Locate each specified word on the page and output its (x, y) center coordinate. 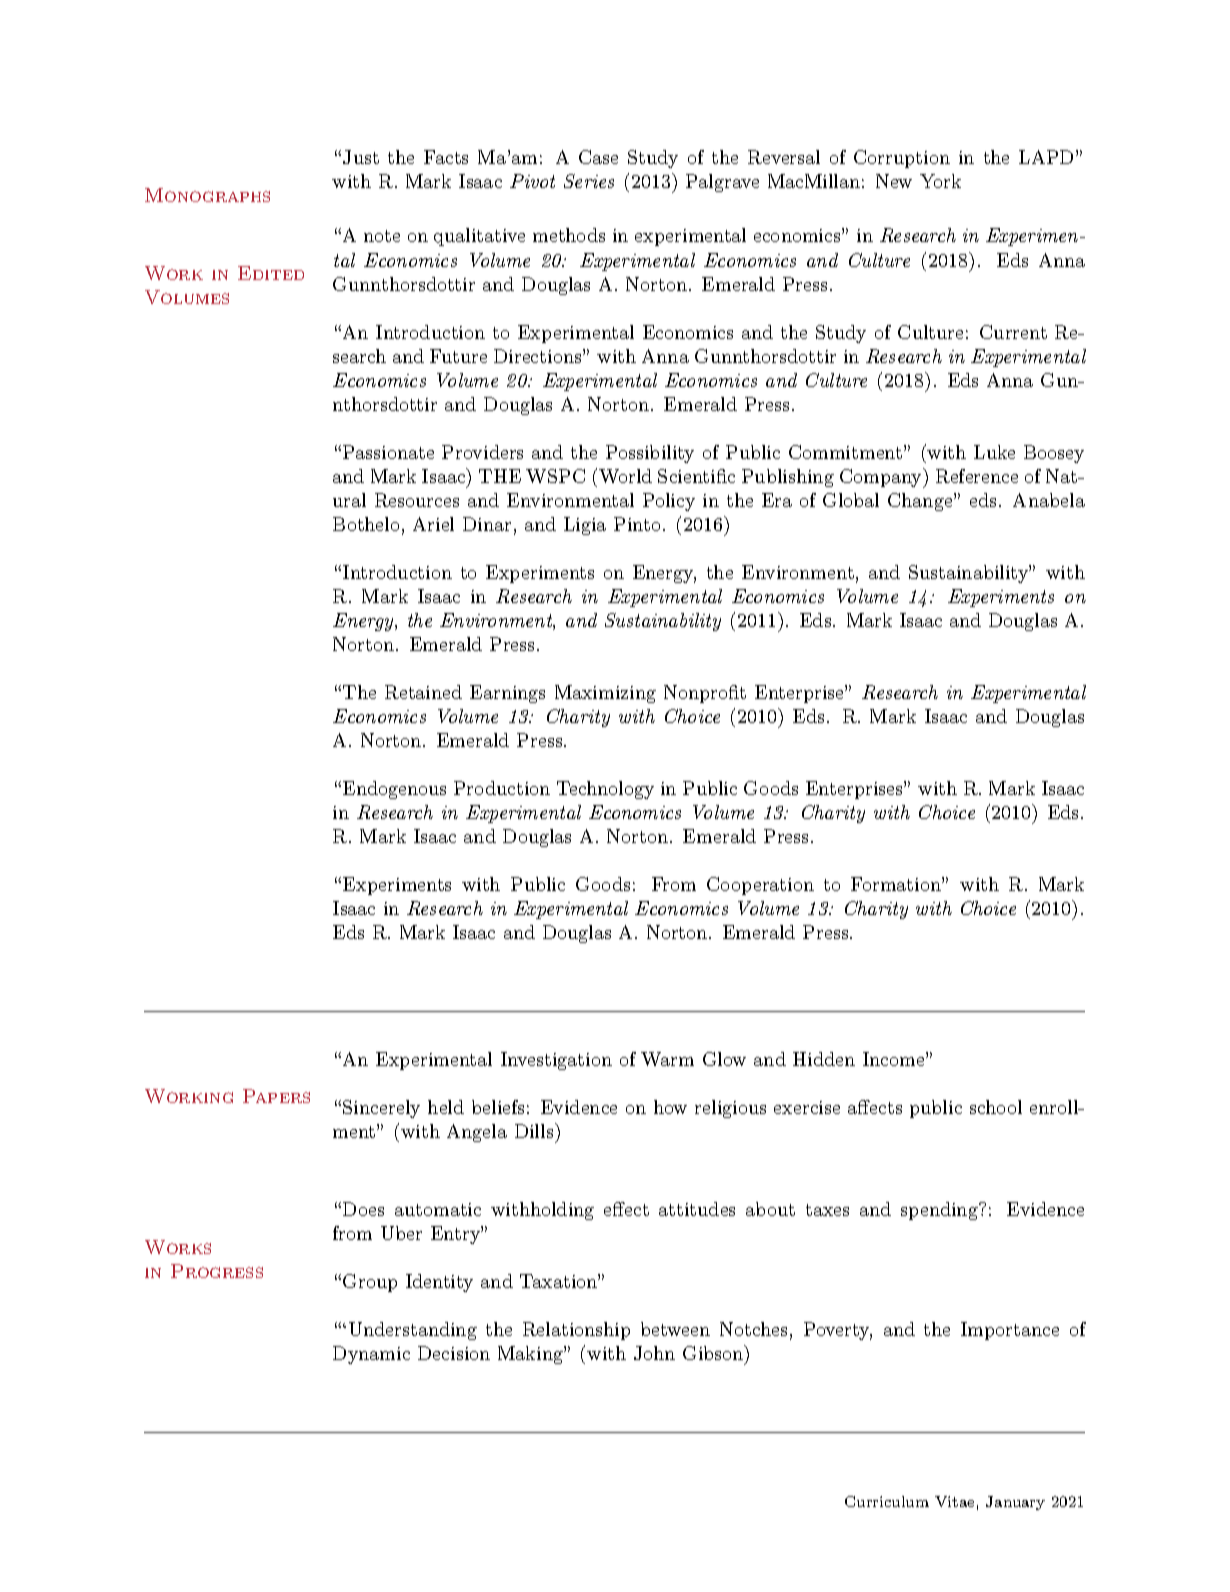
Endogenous (394, 790)
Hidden (824, 1059)
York (940, 181)
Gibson (714, 1354)
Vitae (954, 1501)
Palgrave (722, 183)
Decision (454, 1353)
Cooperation (760, 886)
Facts (446, 157)
